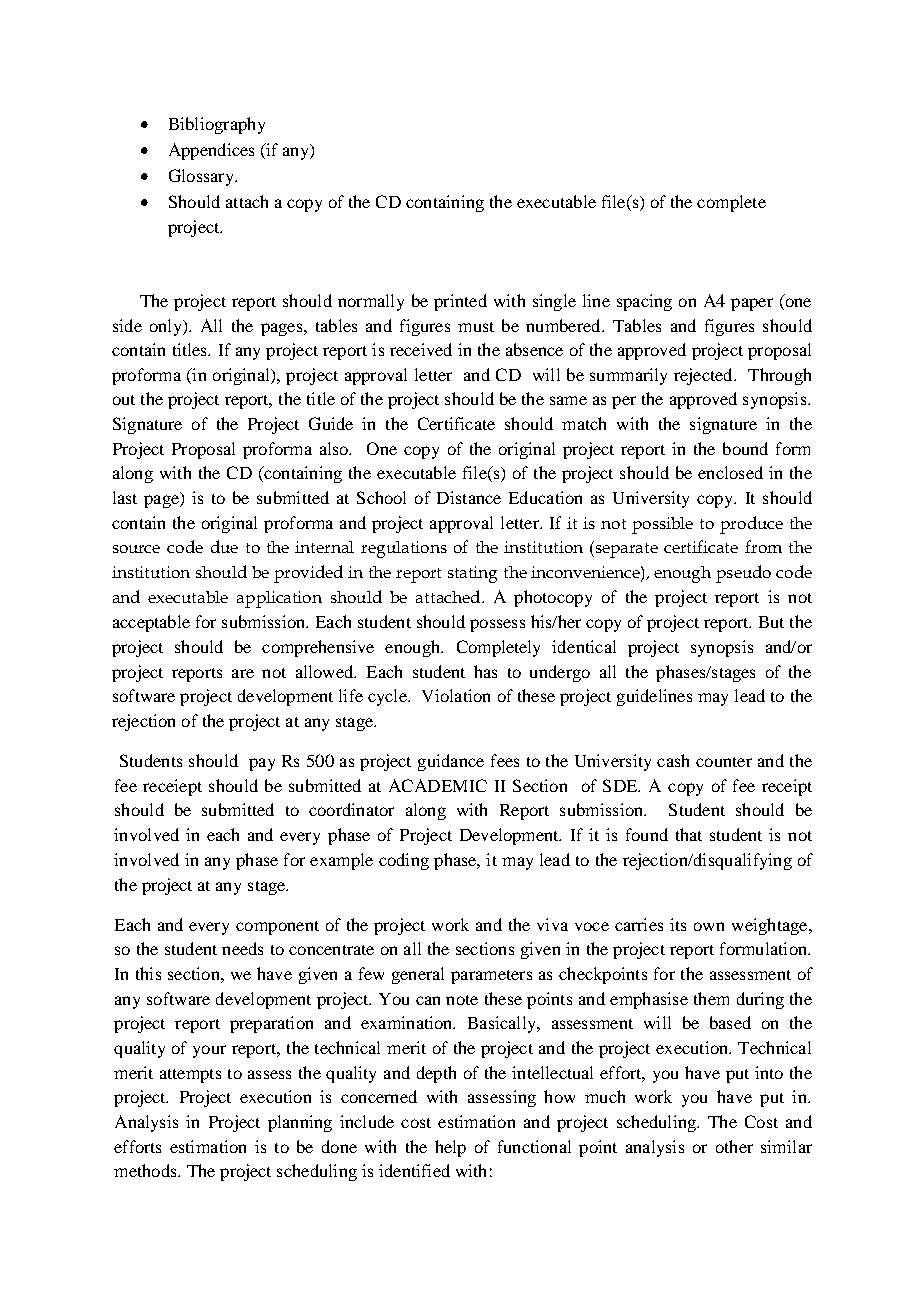 This screenshot has width=924, height=1308. Describe the element at coordinates (421, 349) in the screenshot. I see `received` at that location.
